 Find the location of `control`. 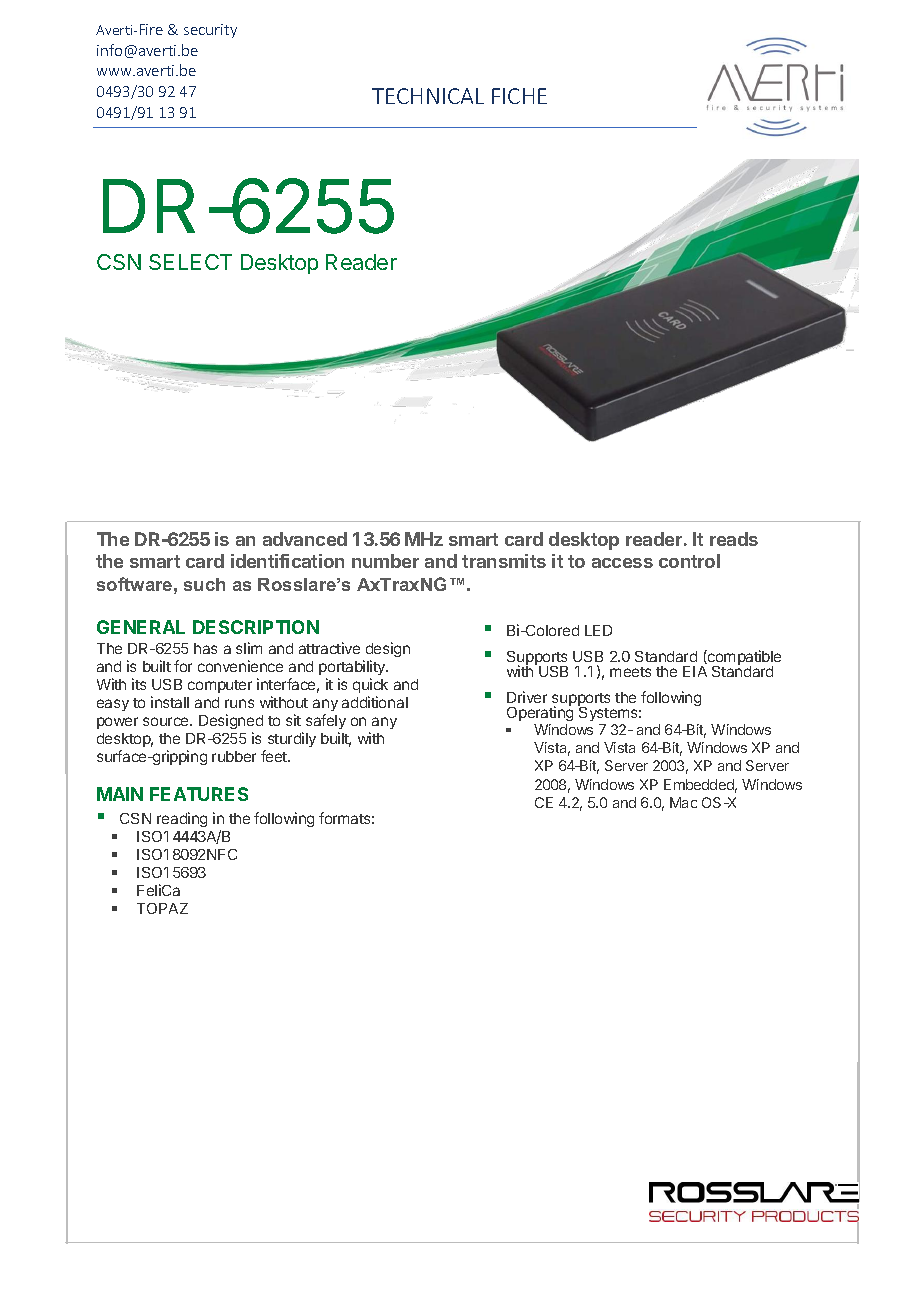

control is located at coordinates (689, 561).
